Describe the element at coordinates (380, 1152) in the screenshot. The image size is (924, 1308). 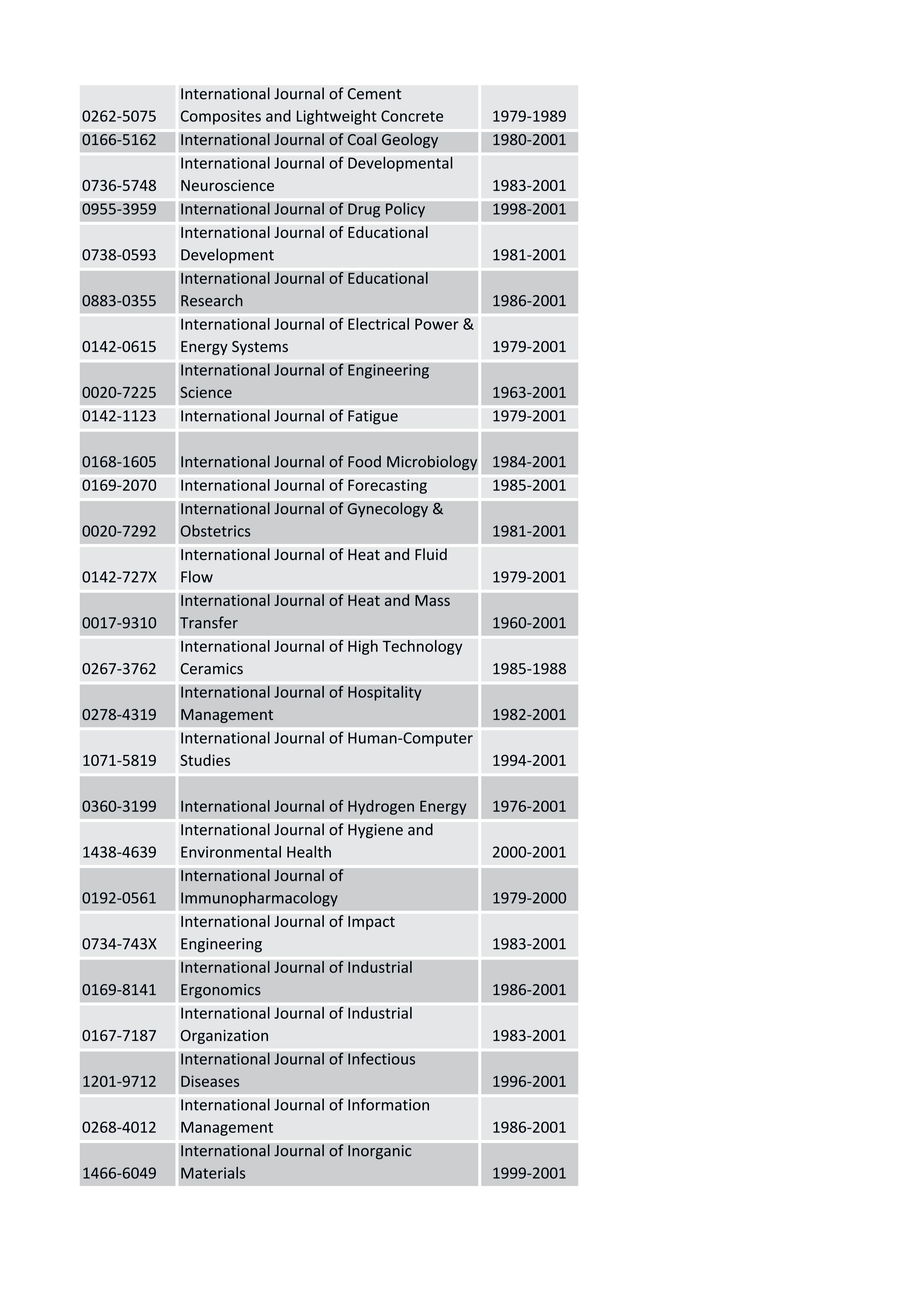
I see `Inorganic` at that location.
